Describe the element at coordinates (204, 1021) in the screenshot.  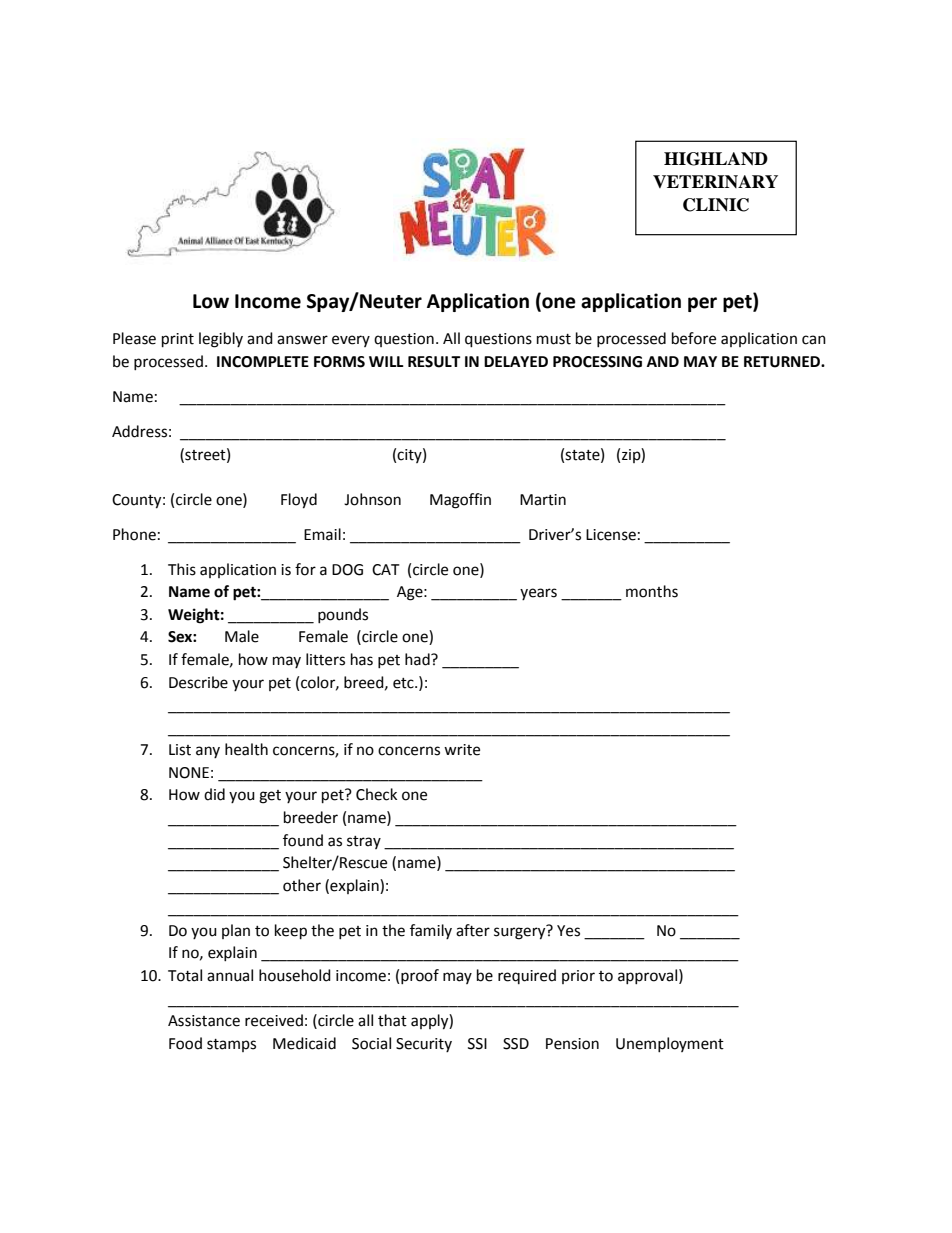
I see `Assistance` at that location.
